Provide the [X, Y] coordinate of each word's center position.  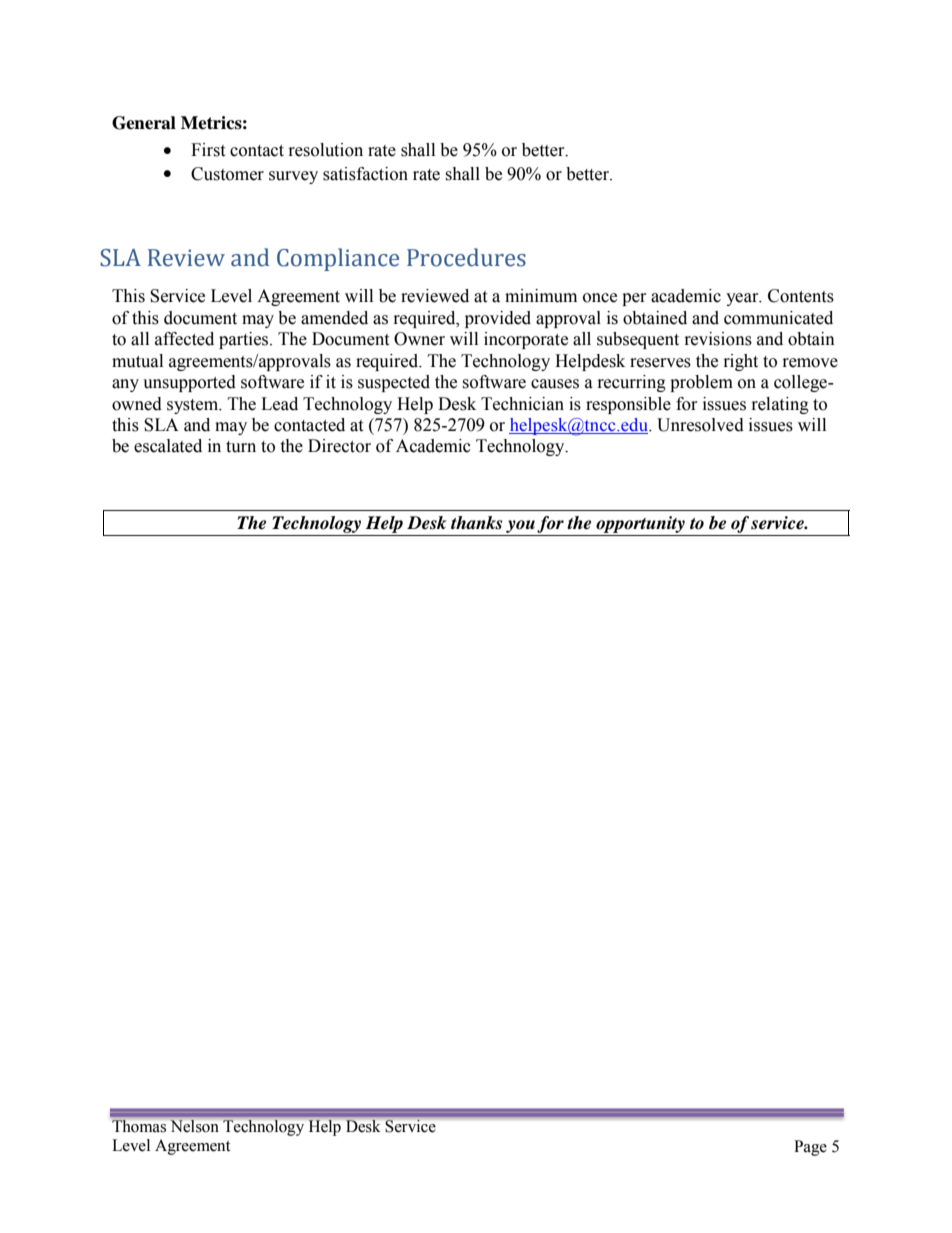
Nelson [194, 1126]
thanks [476, 523]
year [743, 299]
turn [241, 447]
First [208, 150]
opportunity [640, 526]
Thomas [139, 1126]
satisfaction [365, 174]
